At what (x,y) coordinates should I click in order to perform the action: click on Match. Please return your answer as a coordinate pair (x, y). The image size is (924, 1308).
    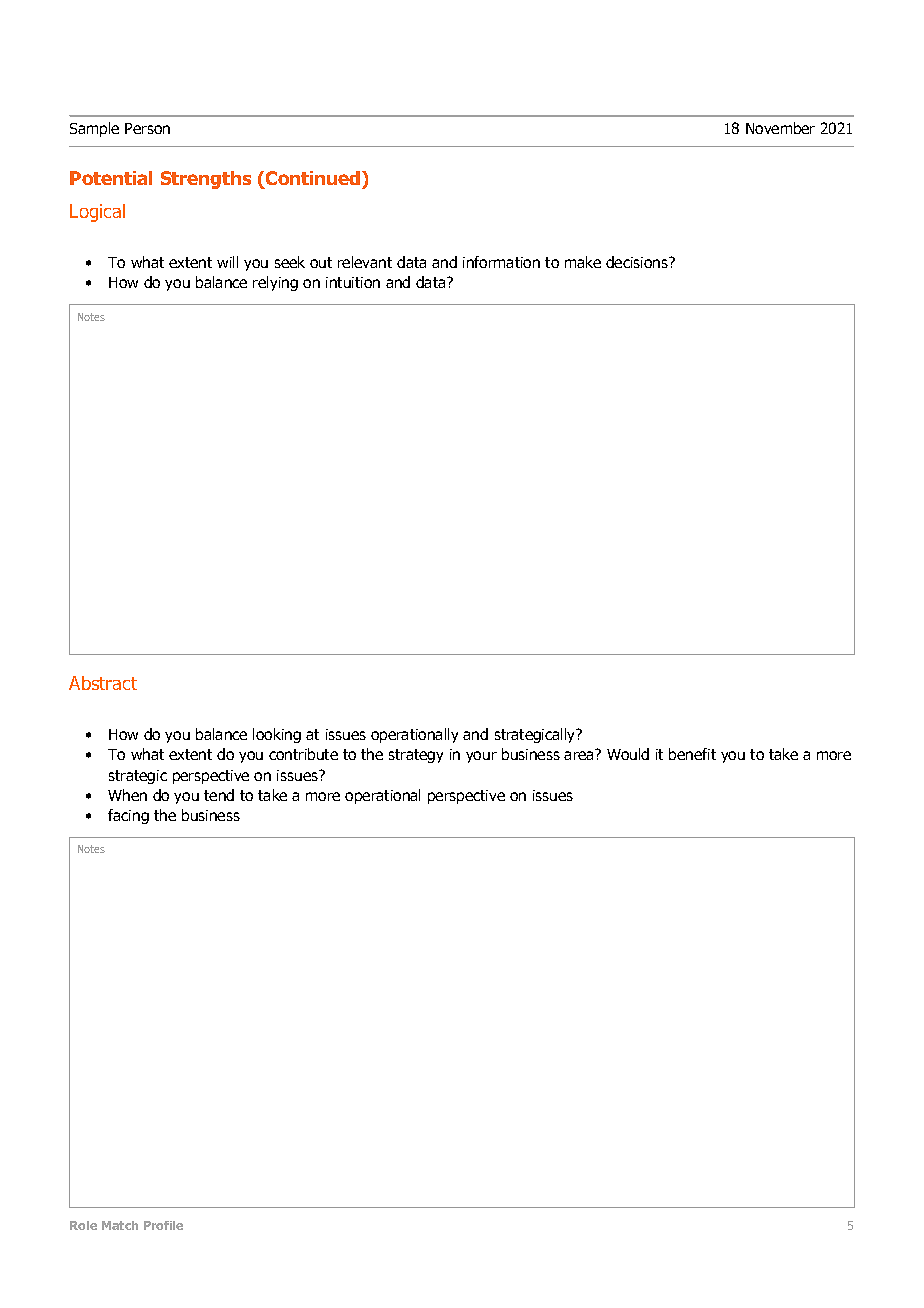
    Looking at the image, I should click on (120, 1225).
